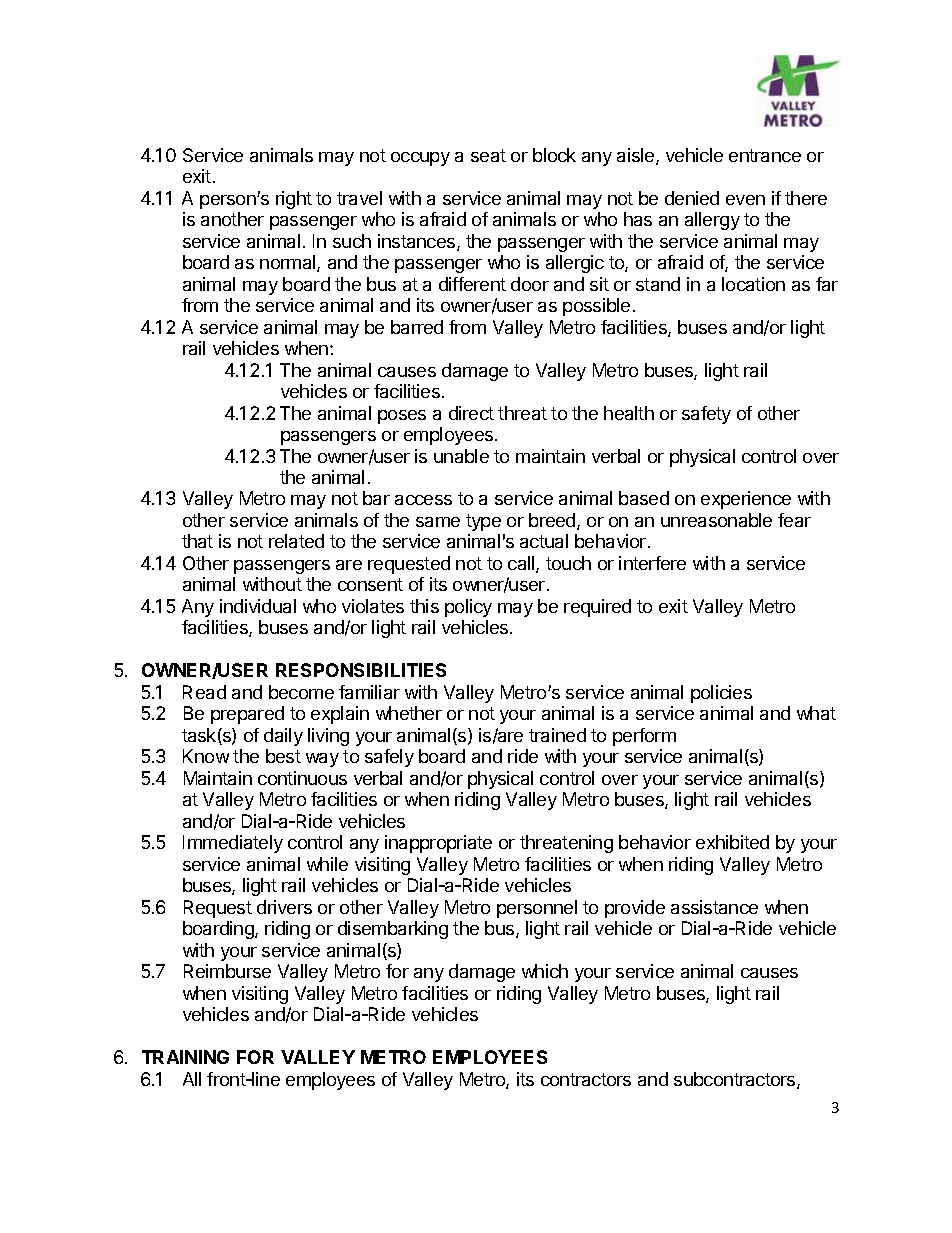  I want to click on right, so click(294, 200).
